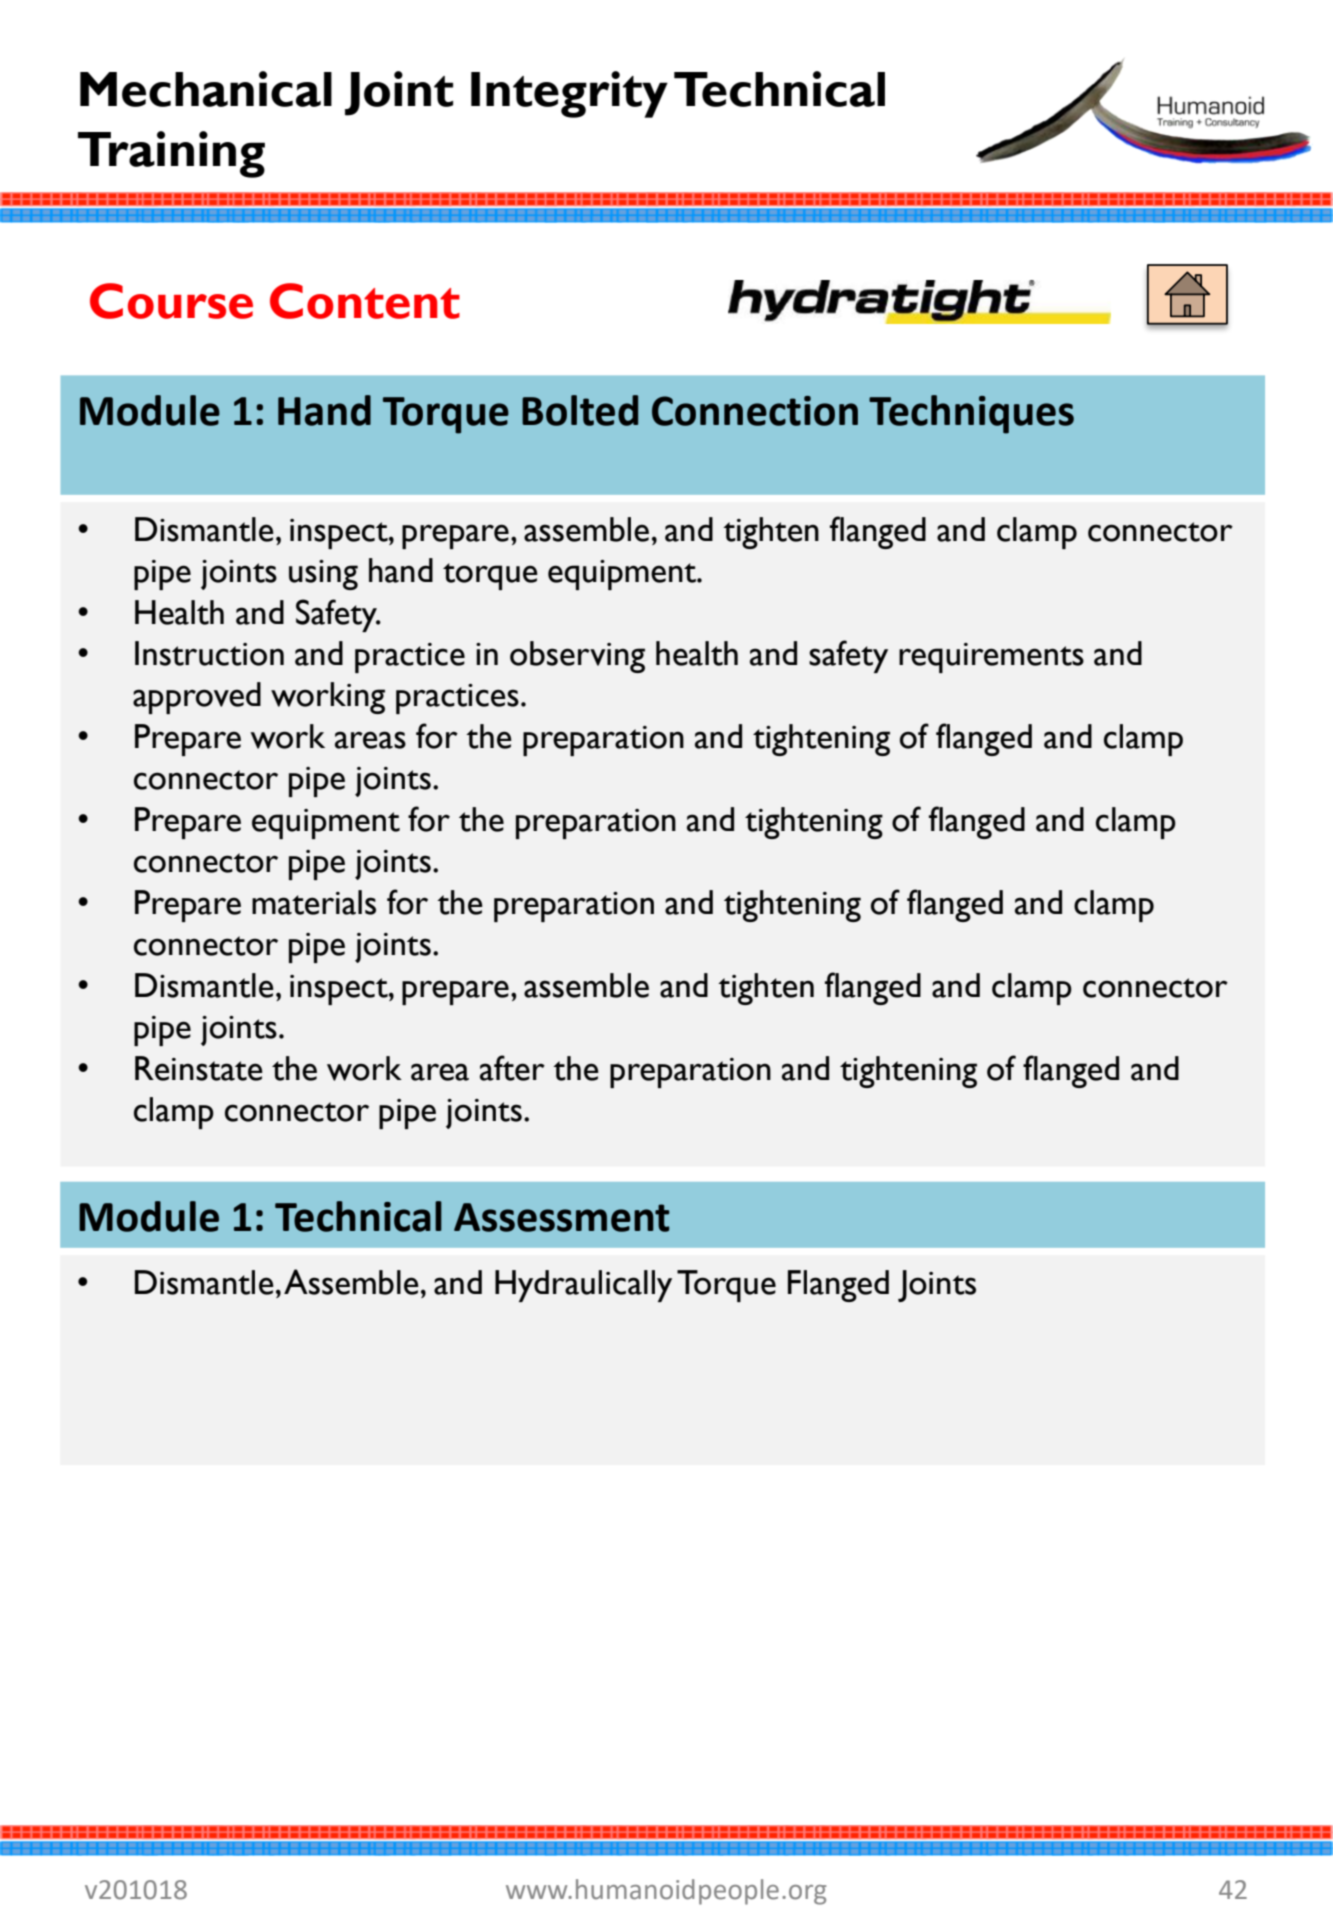 This image has width=1333, height=1925. What do you see at coordinates (569, 94) in the image?
I see `Integrity` at bounding box center [569, 94].
